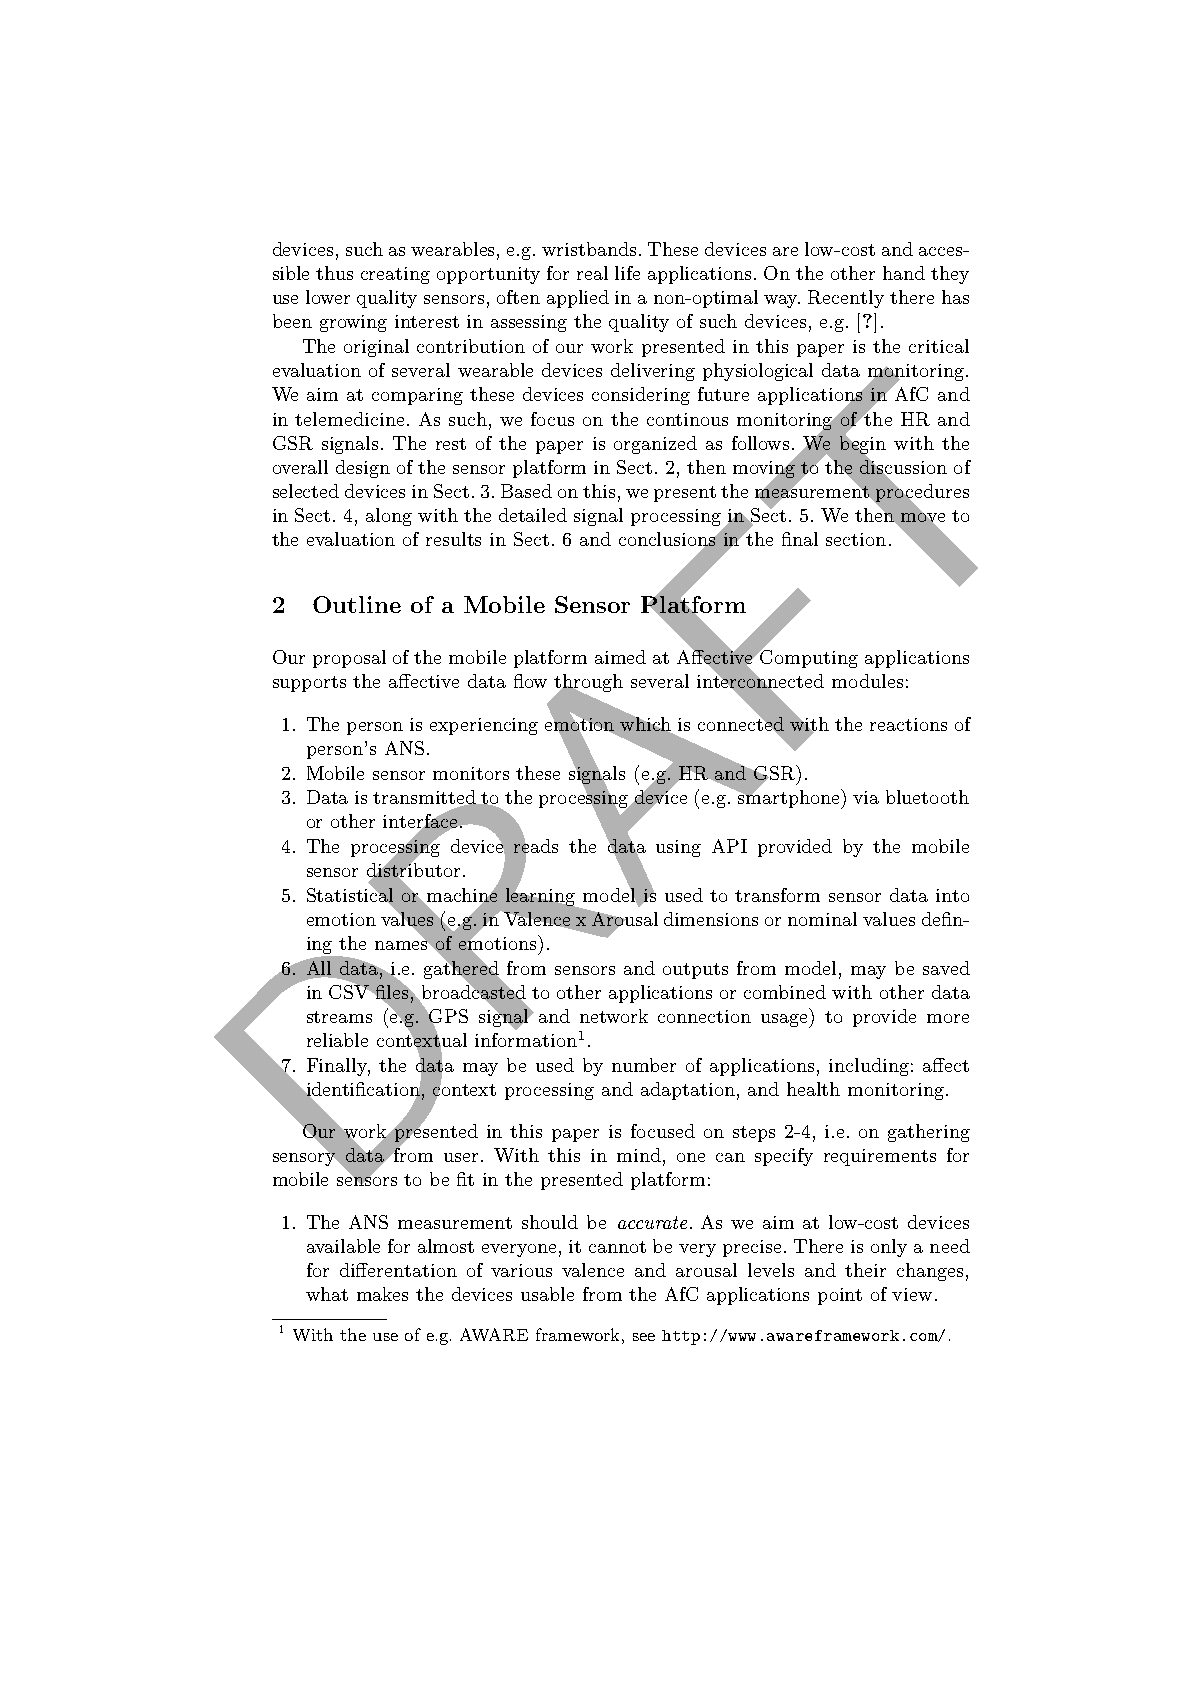 The image size is (1202, 1700). I want to click on life, so click(627, 273).
